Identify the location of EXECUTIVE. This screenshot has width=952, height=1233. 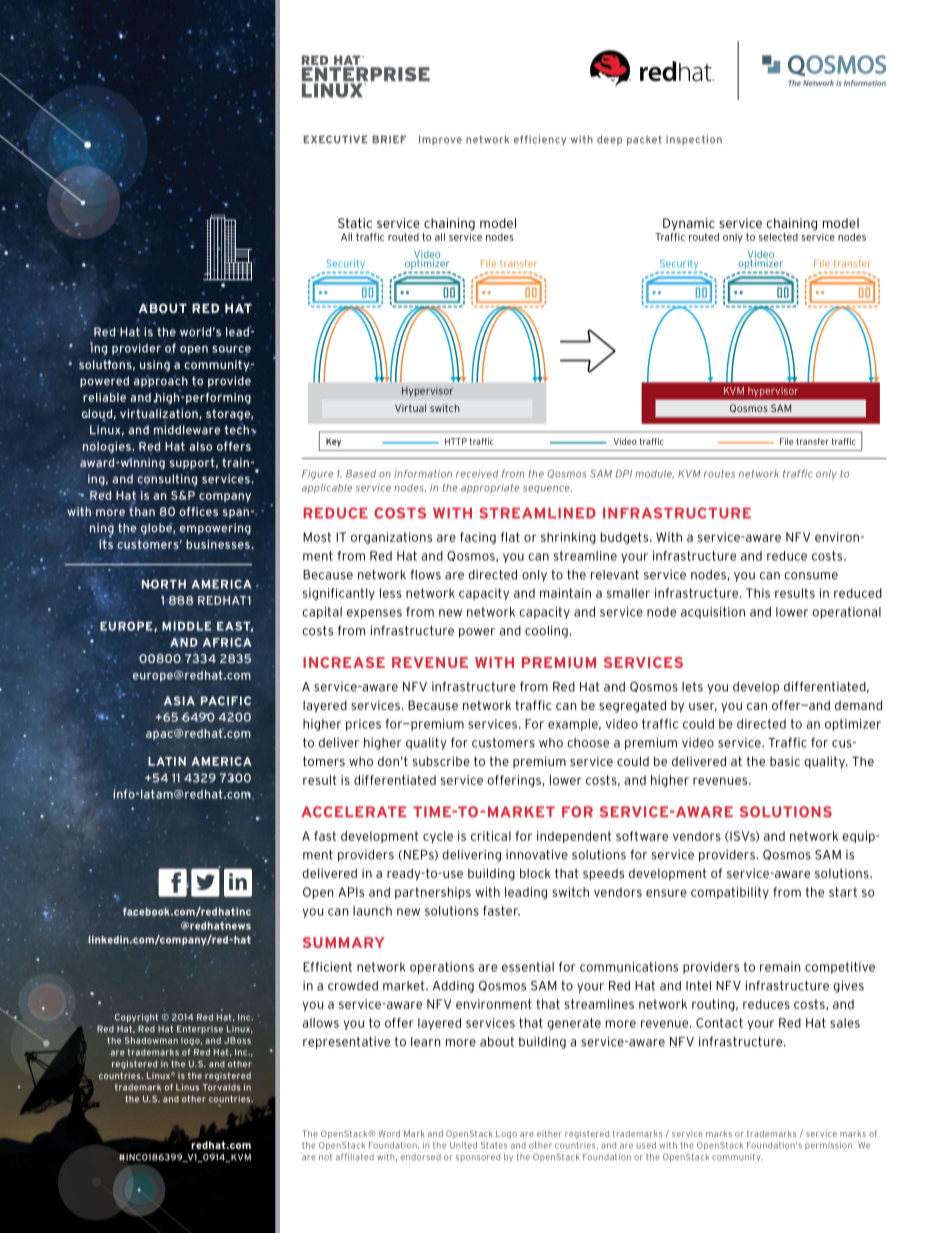
(336, 139).
